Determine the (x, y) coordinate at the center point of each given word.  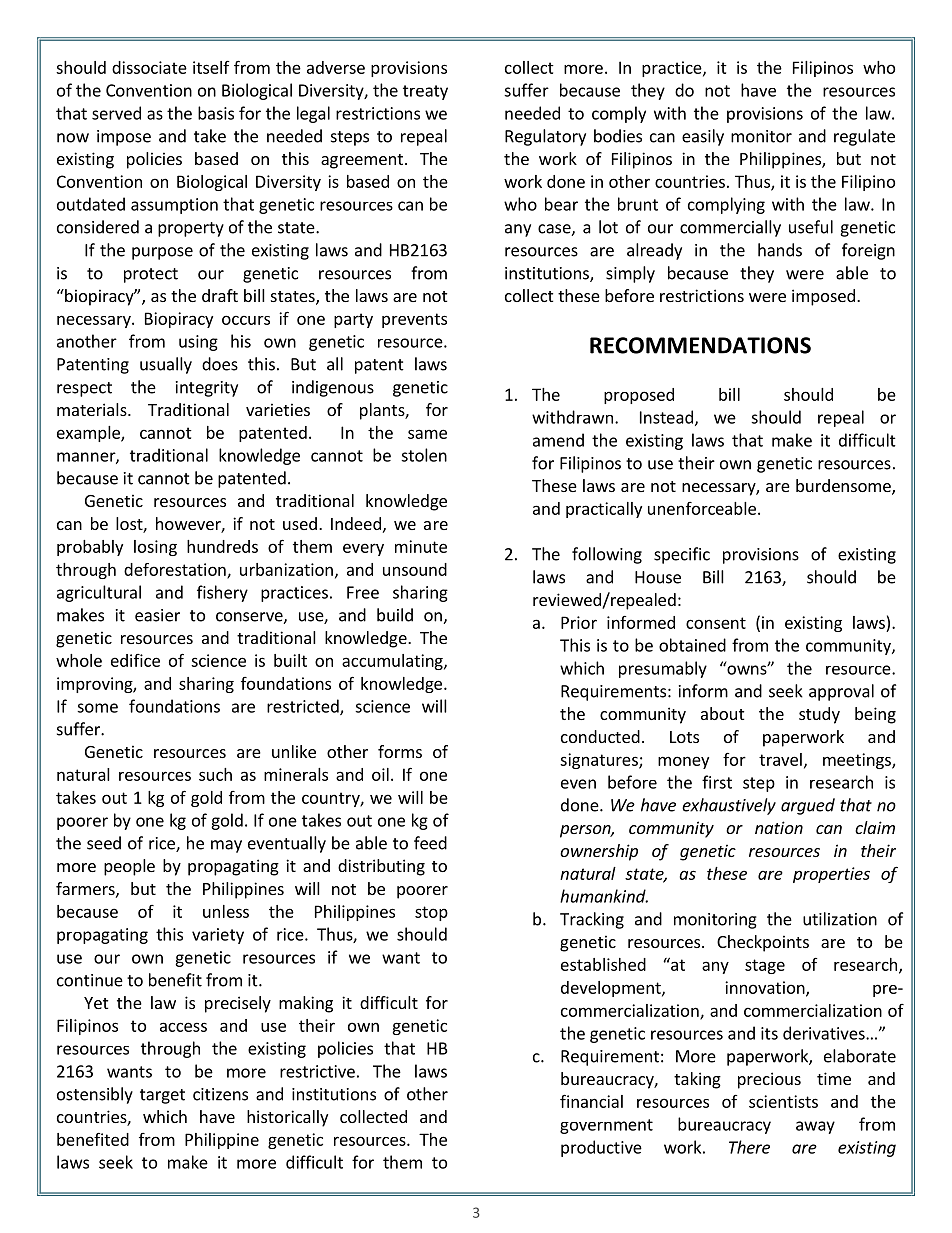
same (427, 434)
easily (703, 137)
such (215, 774)
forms (400, 751)
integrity (207, 389)
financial (591, 1101)
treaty (425, 92)
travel (780, 759)
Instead (666, 417)
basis (216, 113)
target (162, 1096)
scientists (783, 1101)
